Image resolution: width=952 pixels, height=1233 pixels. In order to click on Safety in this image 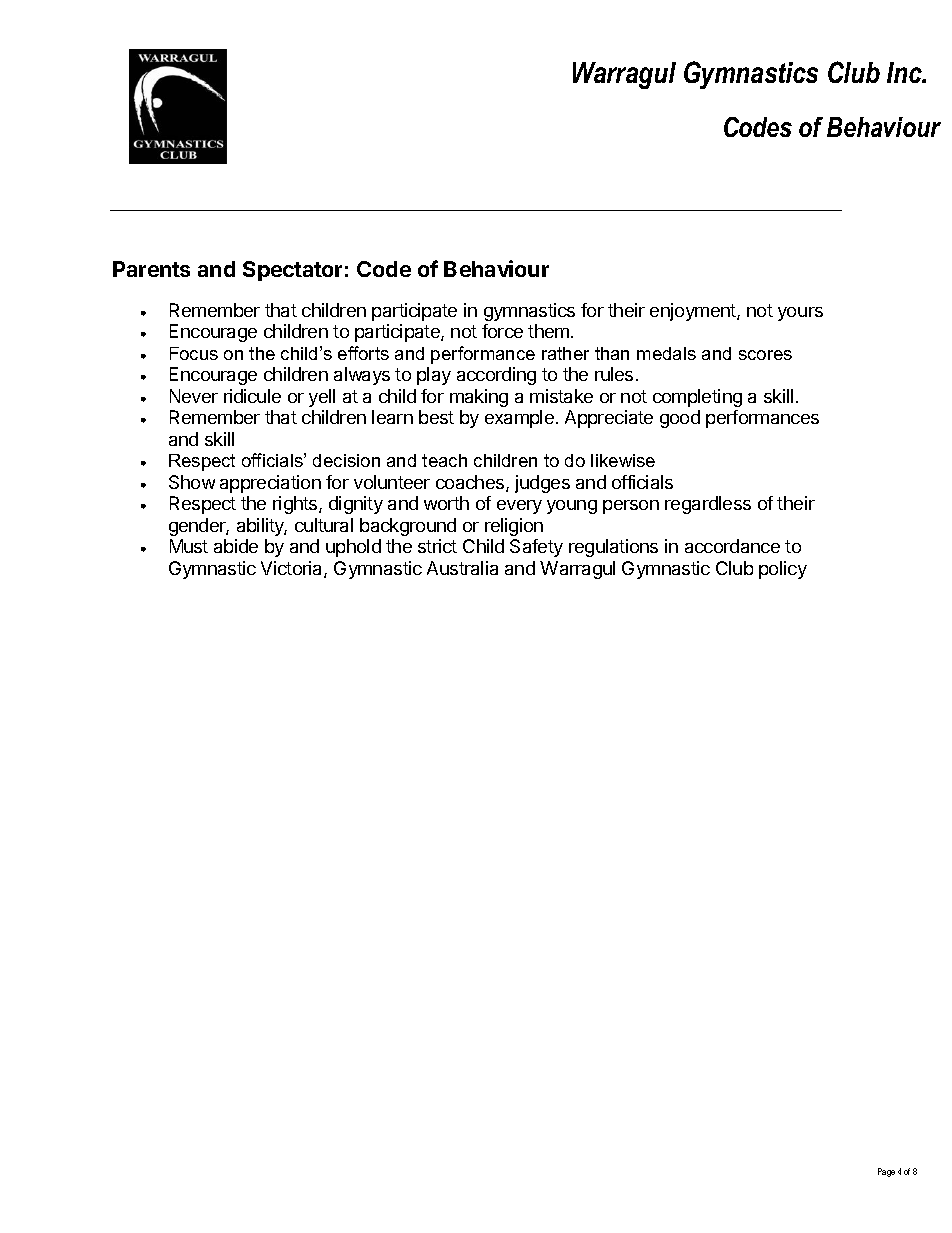, I will do `click(536, 548)`.
